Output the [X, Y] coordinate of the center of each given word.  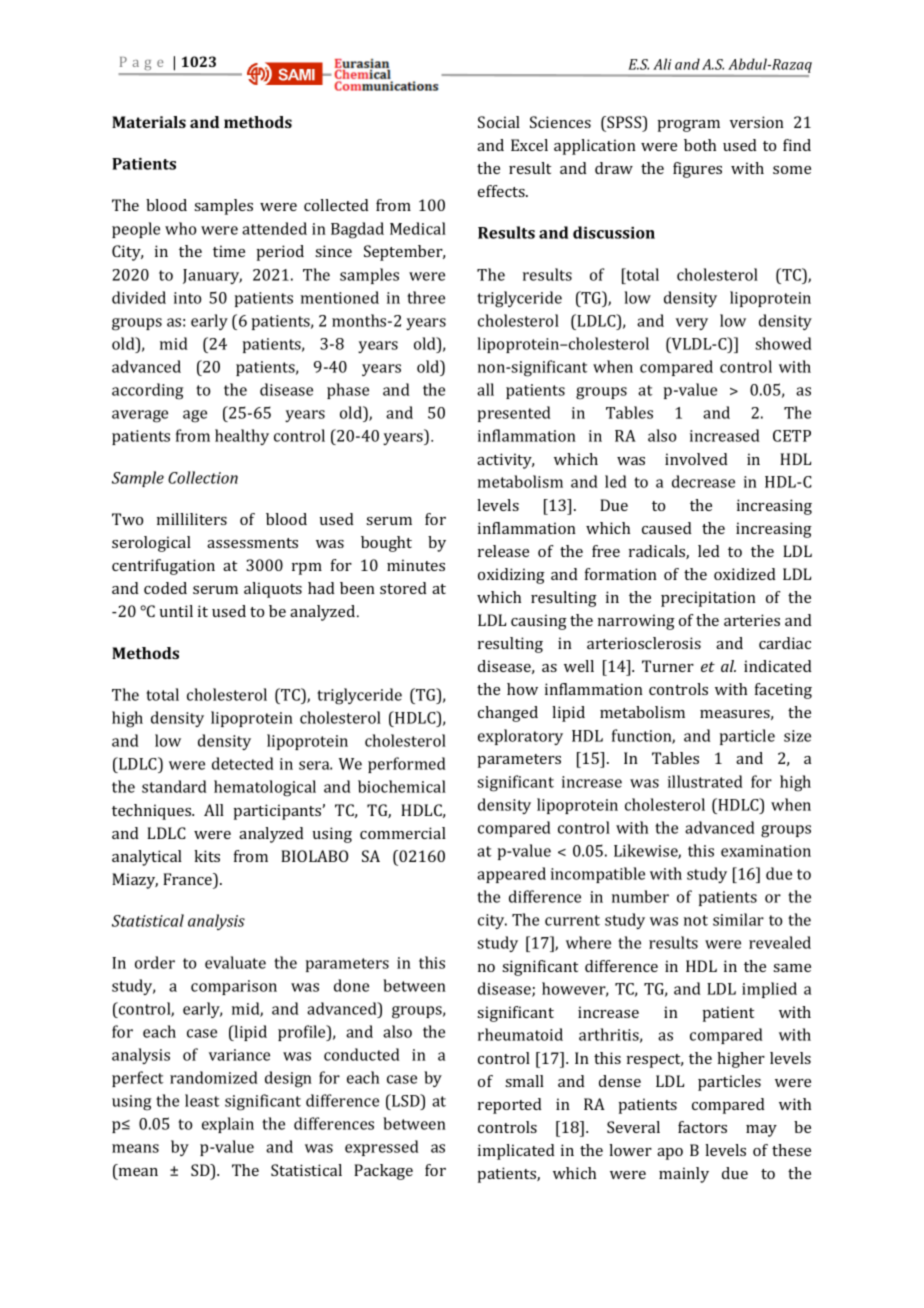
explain [228, 1125]
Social [499, 122]
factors [702, 1127]
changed [508, 714]
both [700, 145]
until [176, 611]
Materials [149, 122]
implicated [516, 1152]
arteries [752, 620]
